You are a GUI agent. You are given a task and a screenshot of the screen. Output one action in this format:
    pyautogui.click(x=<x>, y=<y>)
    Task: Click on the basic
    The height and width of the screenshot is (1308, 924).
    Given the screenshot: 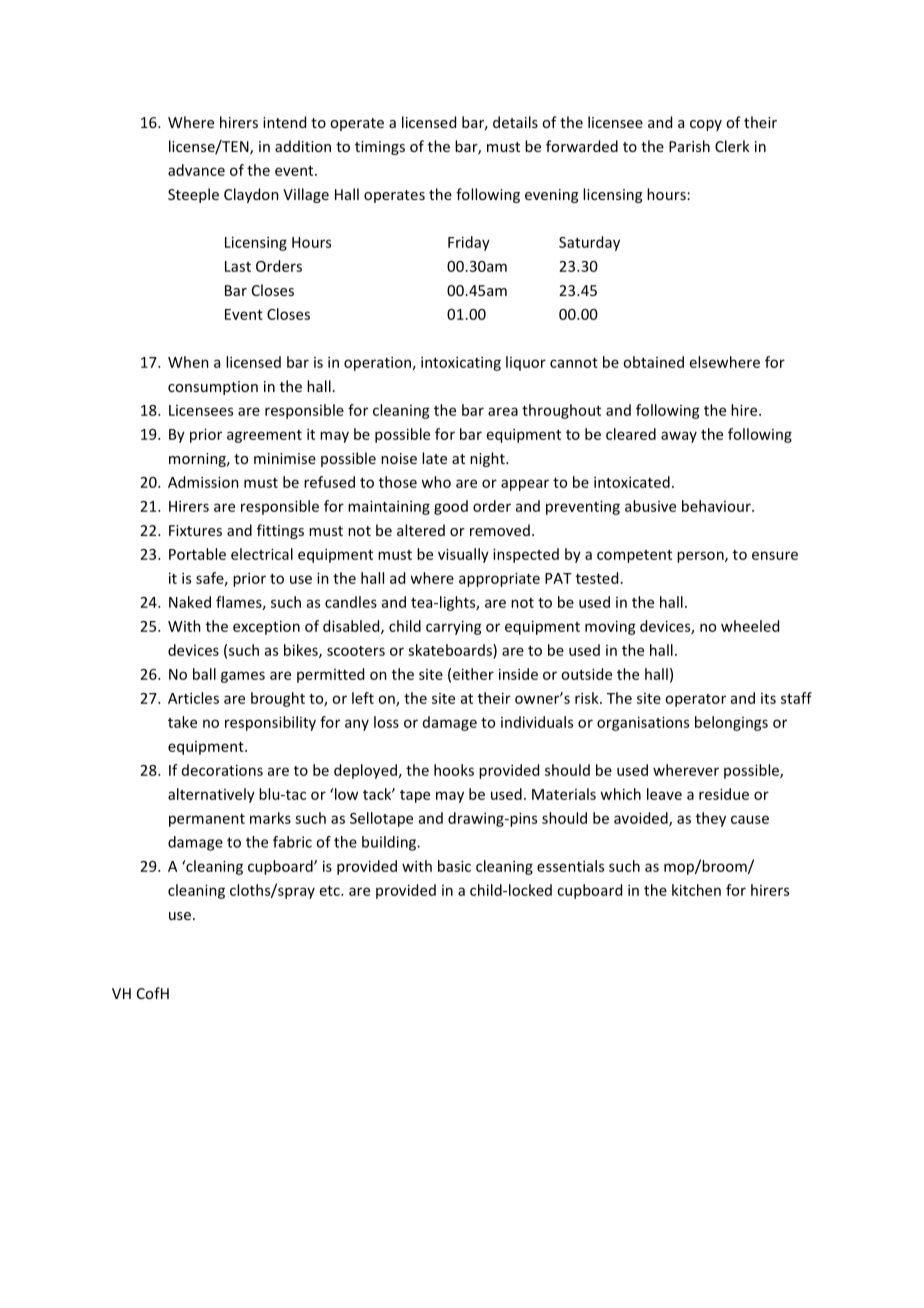 What is the action you would take?
    pyautogui.click(x=454, y=866)
